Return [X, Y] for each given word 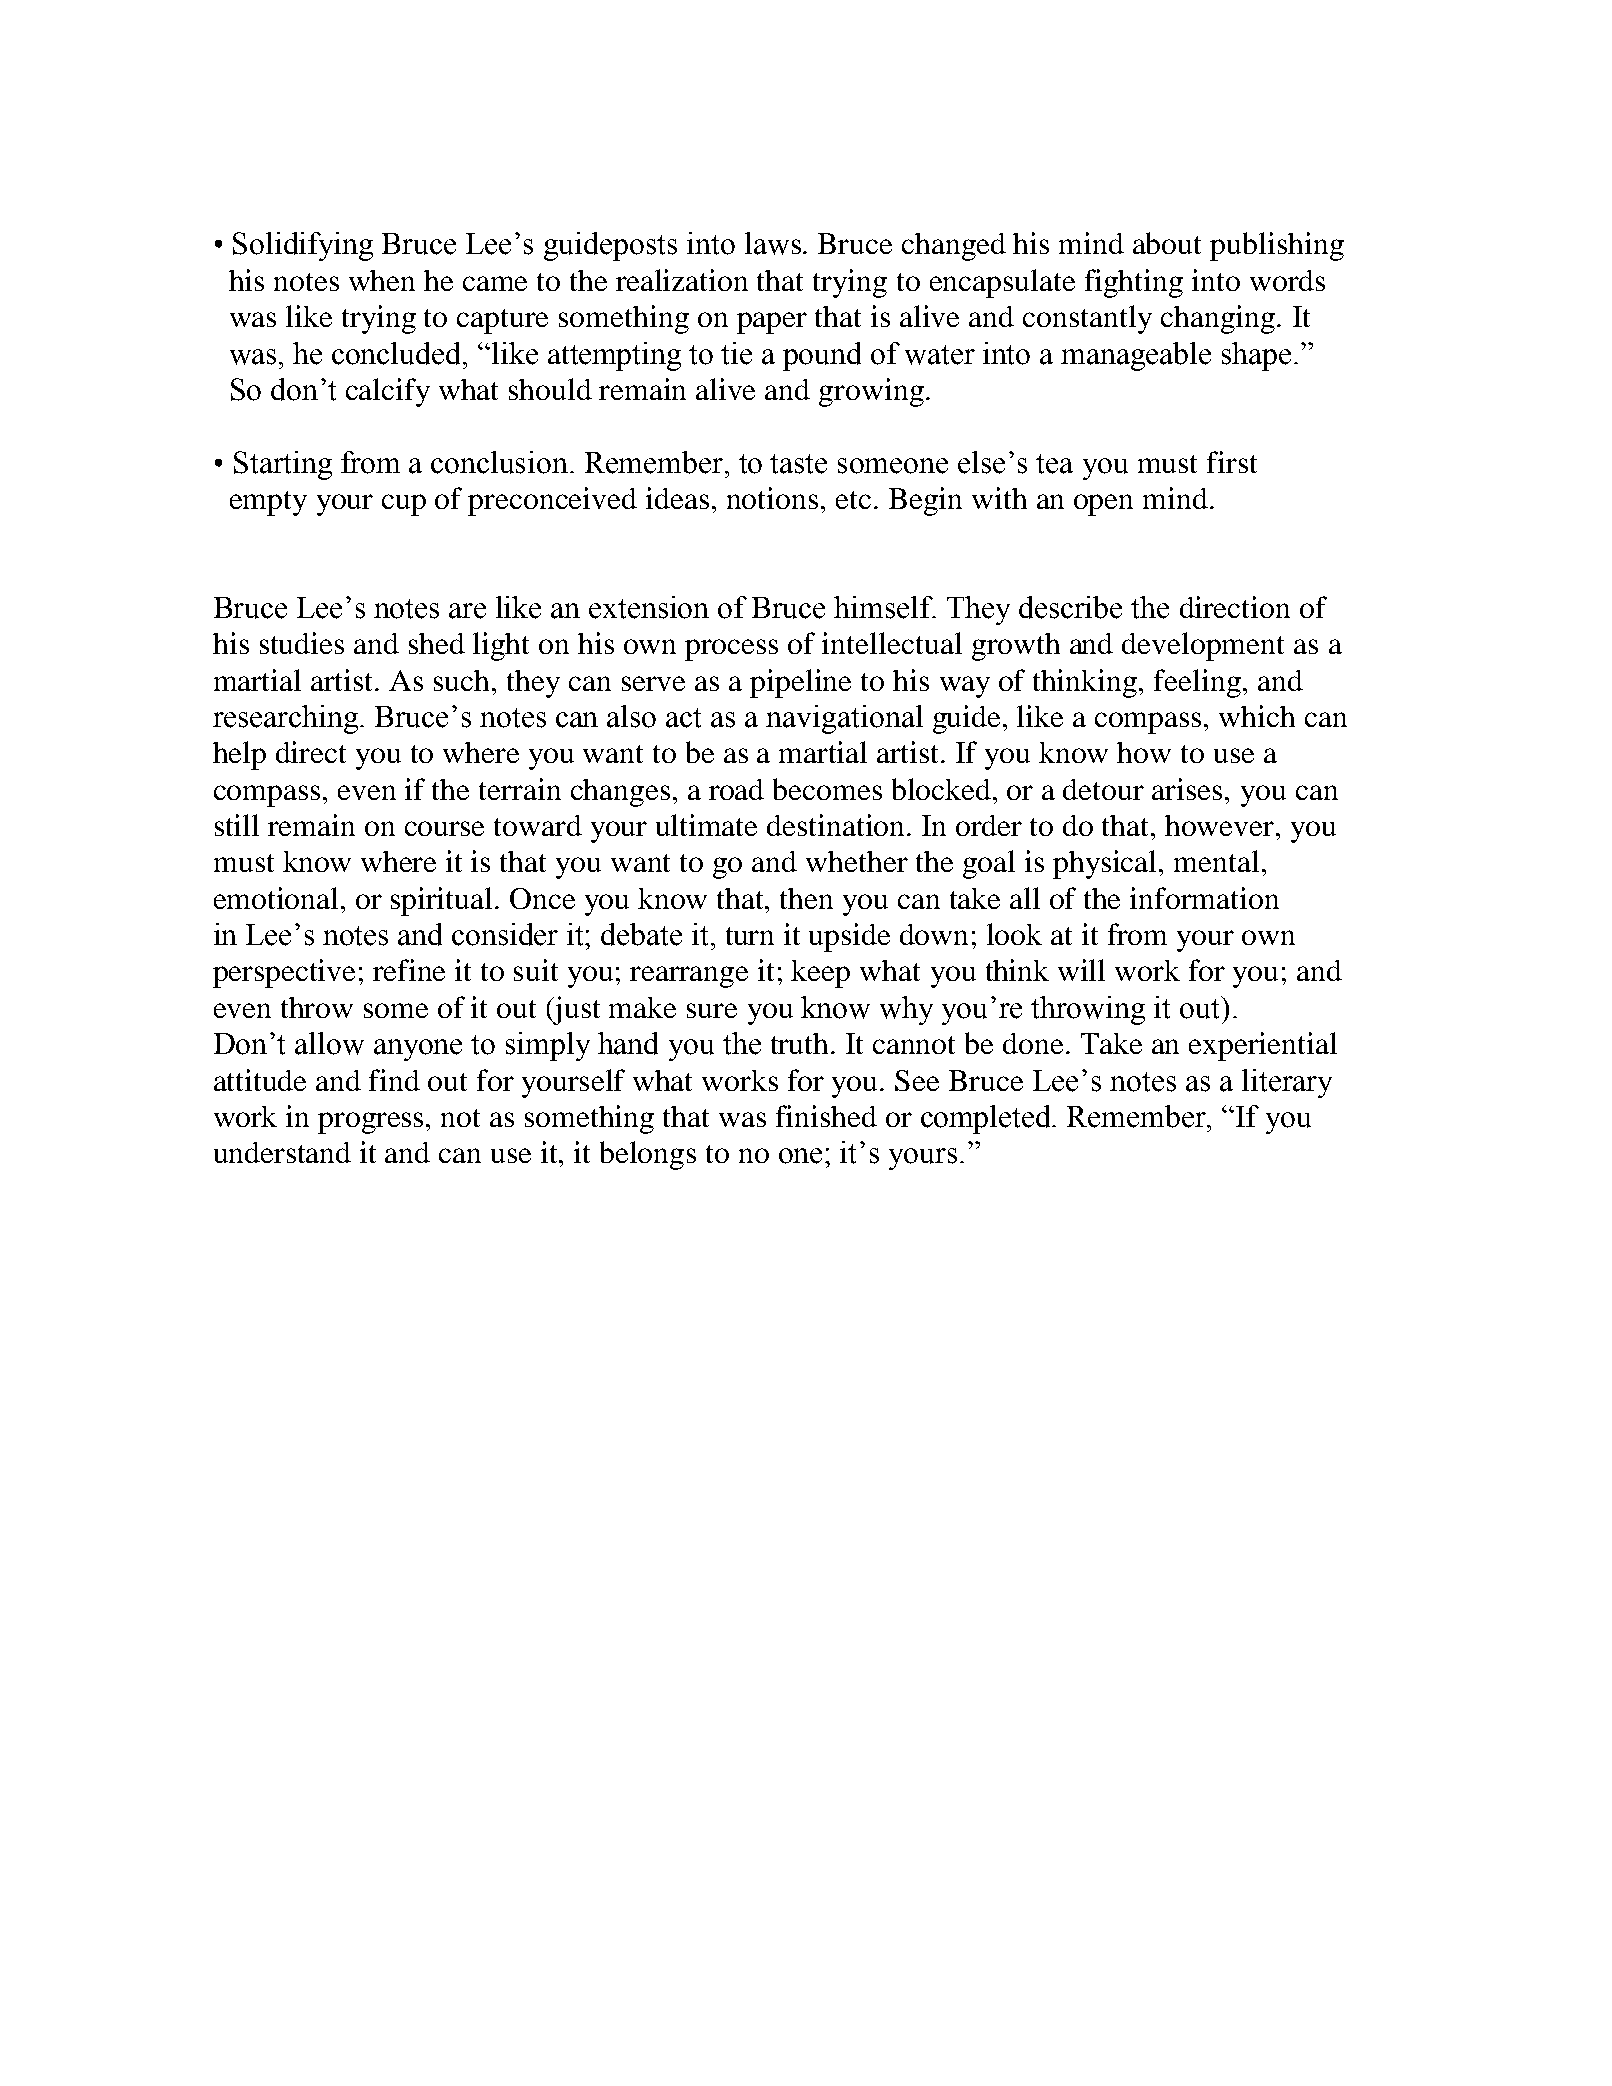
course [444, 828]
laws [773, 243]
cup [404, 505]
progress [372, 1123]
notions [772, 498]
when [382, 280]
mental [1216, 861]
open [1103, 505]
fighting [1134, 283]
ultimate [706, 825]
